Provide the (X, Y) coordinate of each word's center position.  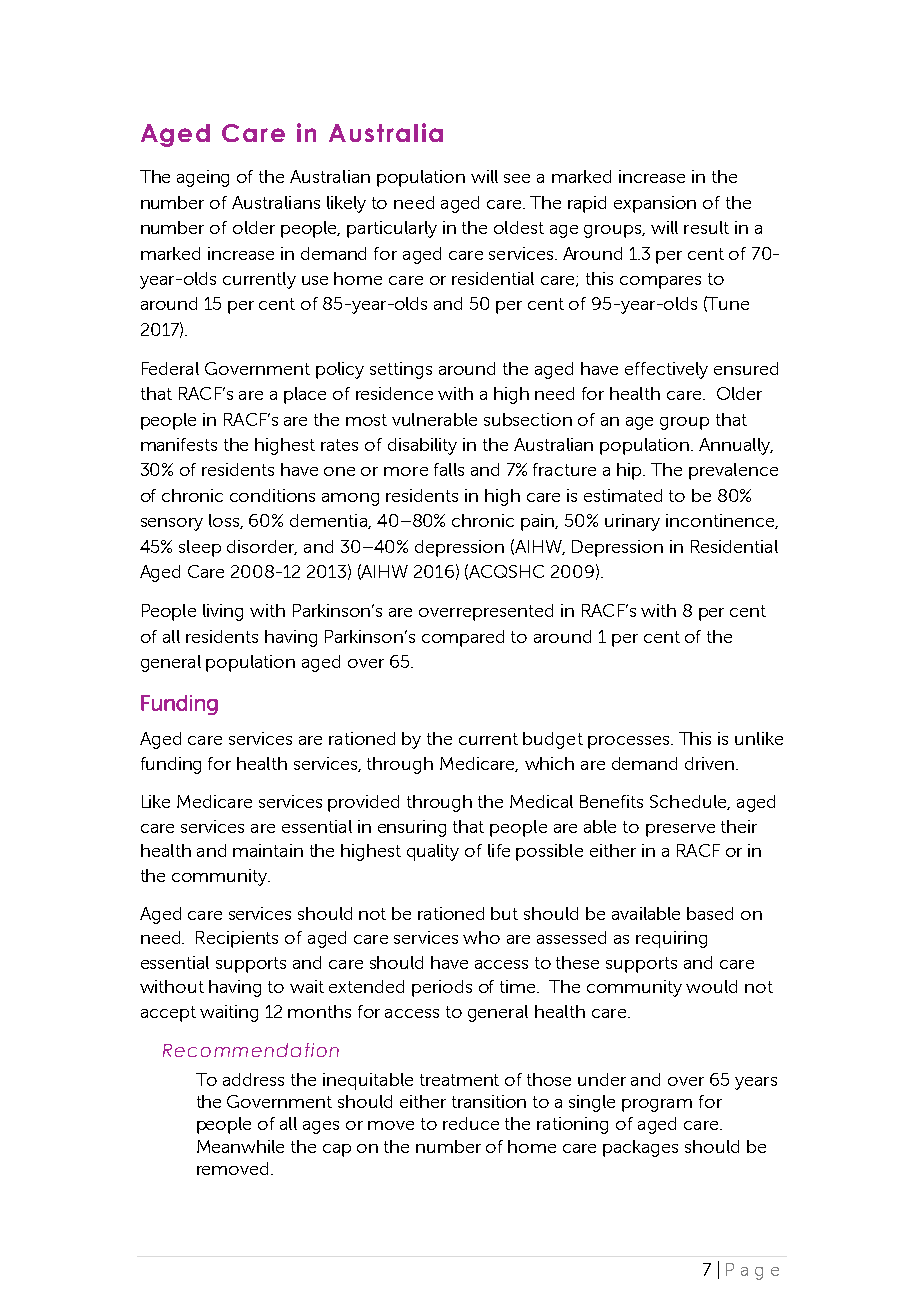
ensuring (412, 828)
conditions (272, 495)
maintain (268, 850)
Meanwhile (240, 1146)
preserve (680, 830)
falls (449, 469)
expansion (655, 204)
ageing (203, 178)
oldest (519, 227)
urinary (632, 522)
